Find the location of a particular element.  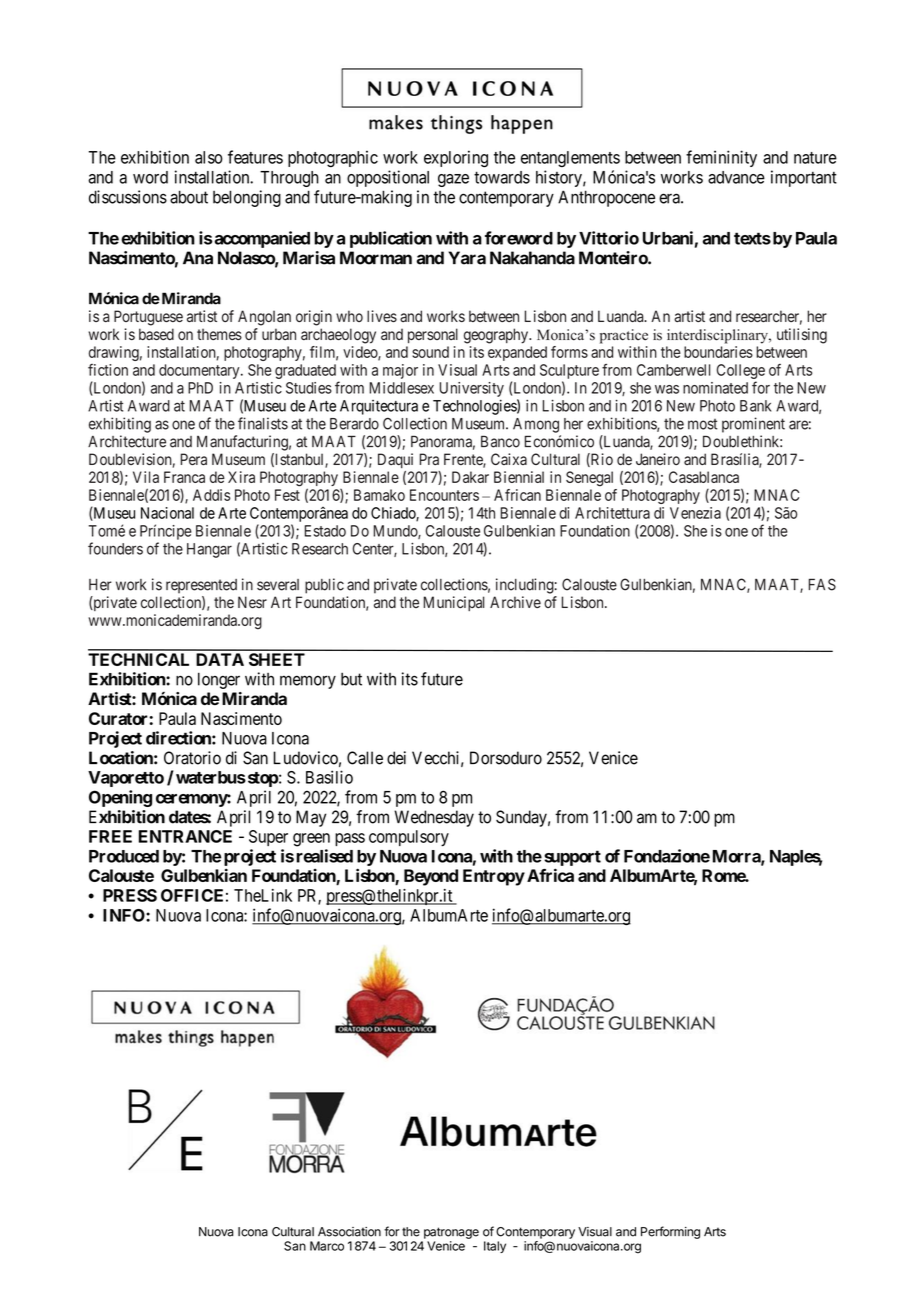

Pera is located at coordinates (194, 459).
